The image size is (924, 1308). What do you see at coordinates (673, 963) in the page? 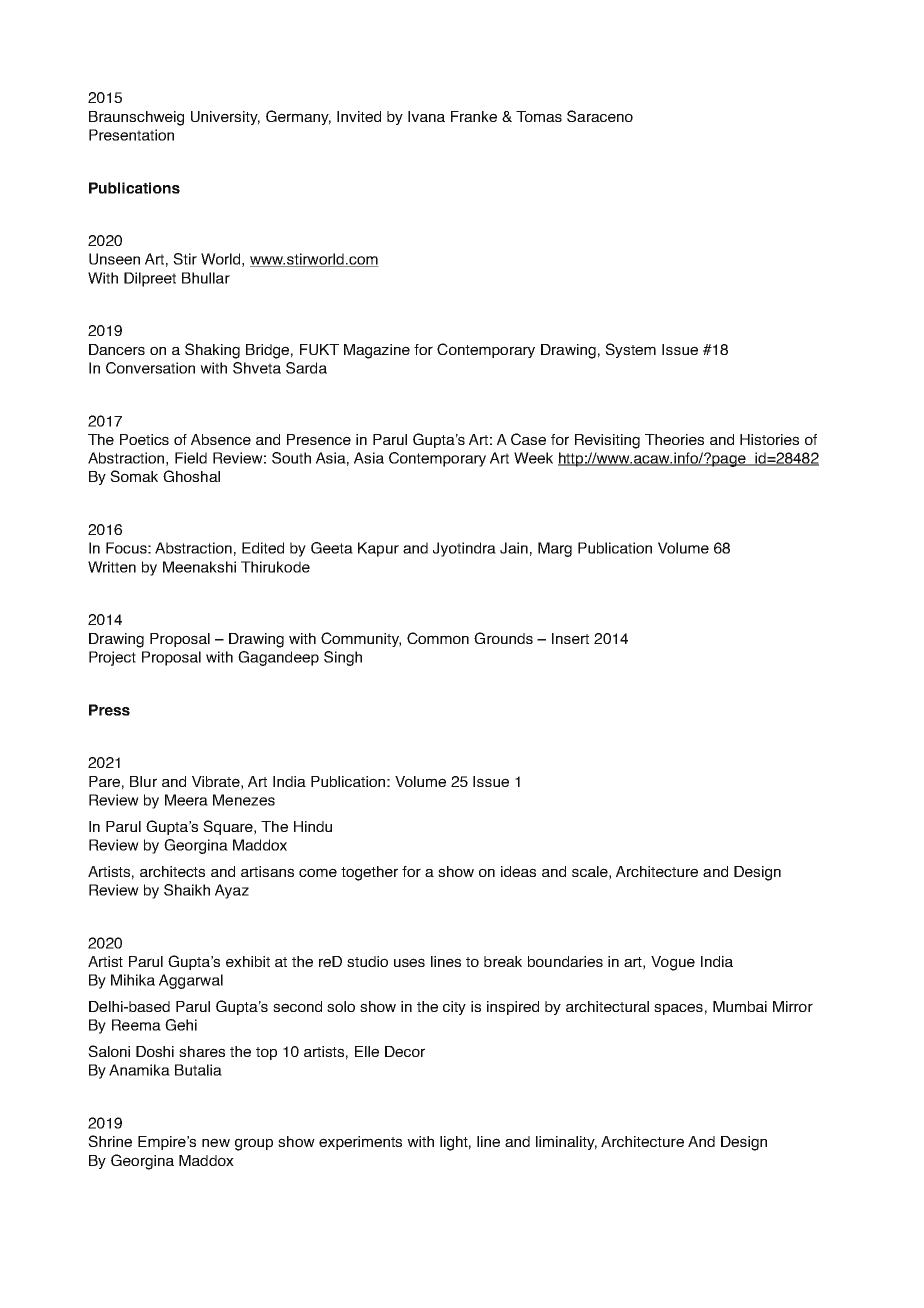
I see `Vogue` at bounding box center [673, 963].
